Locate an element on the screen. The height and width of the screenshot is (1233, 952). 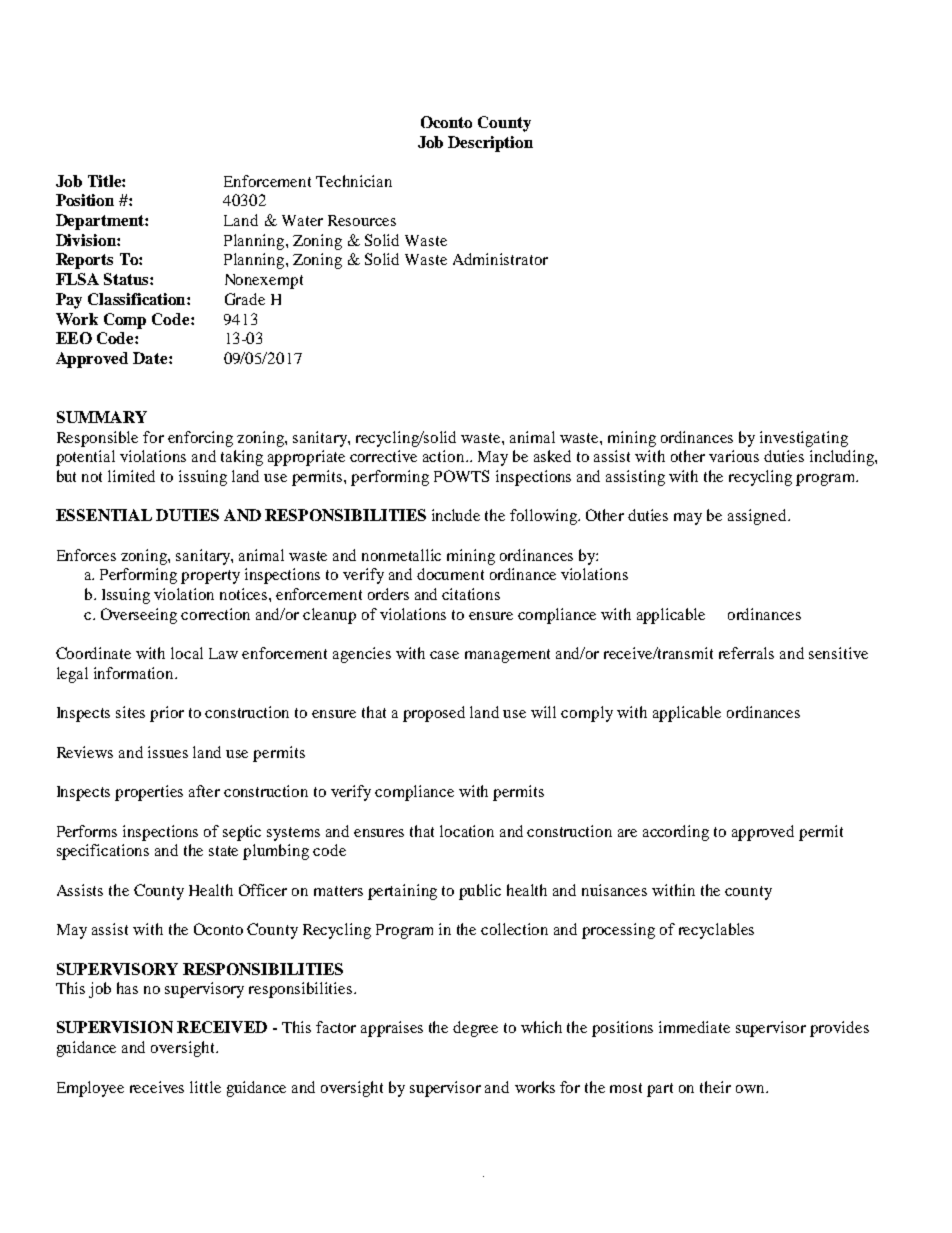
own is located at coordinates (751, 1089).
